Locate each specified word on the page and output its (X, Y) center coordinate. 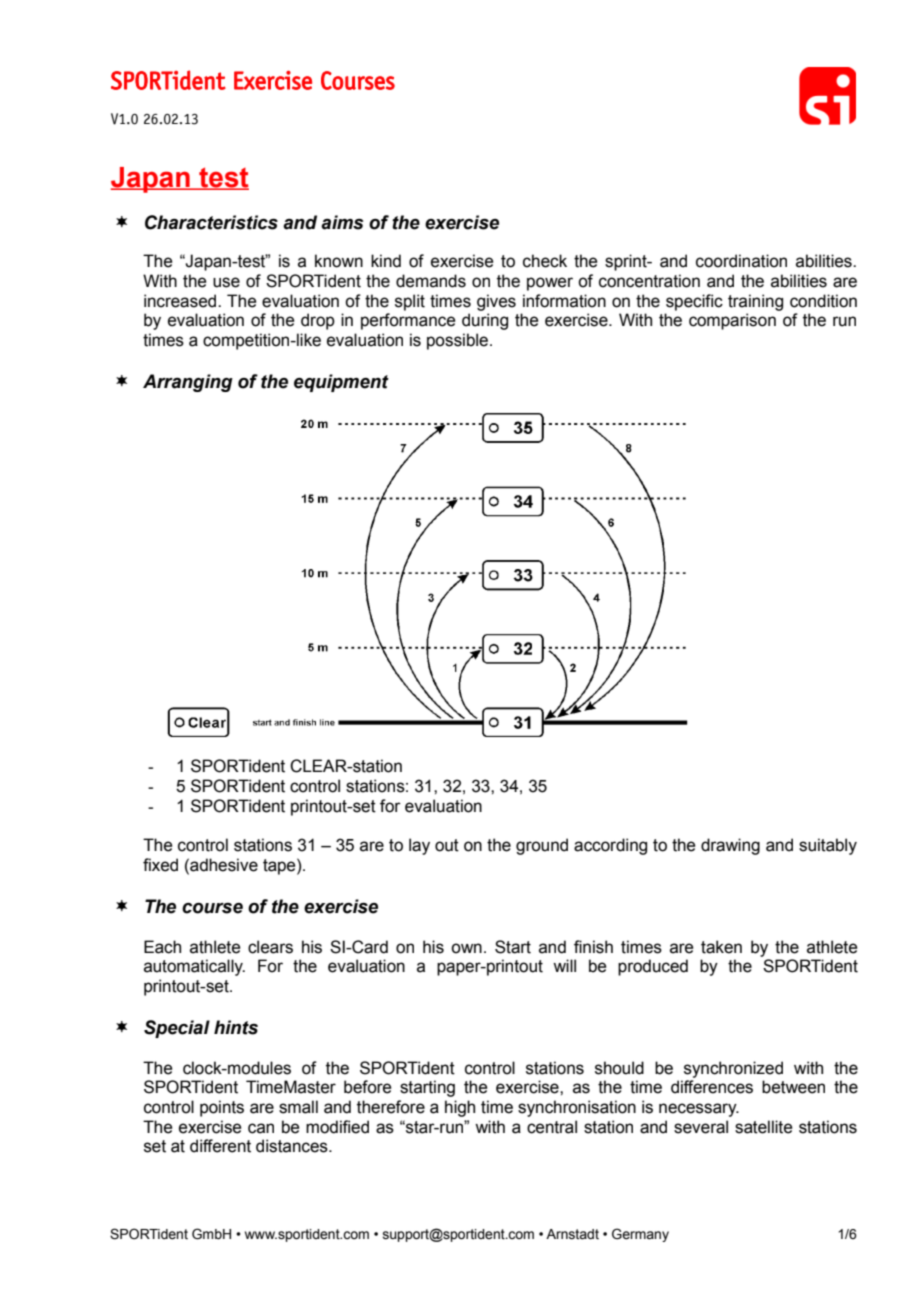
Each (162, 947)
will (564, 965)
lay (419, 846)
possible (459, 341)
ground (542, 846)
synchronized (733, 1069)
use (226, 282)
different (220, 1146)
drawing (730, 846)
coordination (741, 261)
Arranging (188, 383)
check (545, 261)
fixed (160, 865)
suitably (828, 846)
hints (236, 1027)
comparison (732, 321)
